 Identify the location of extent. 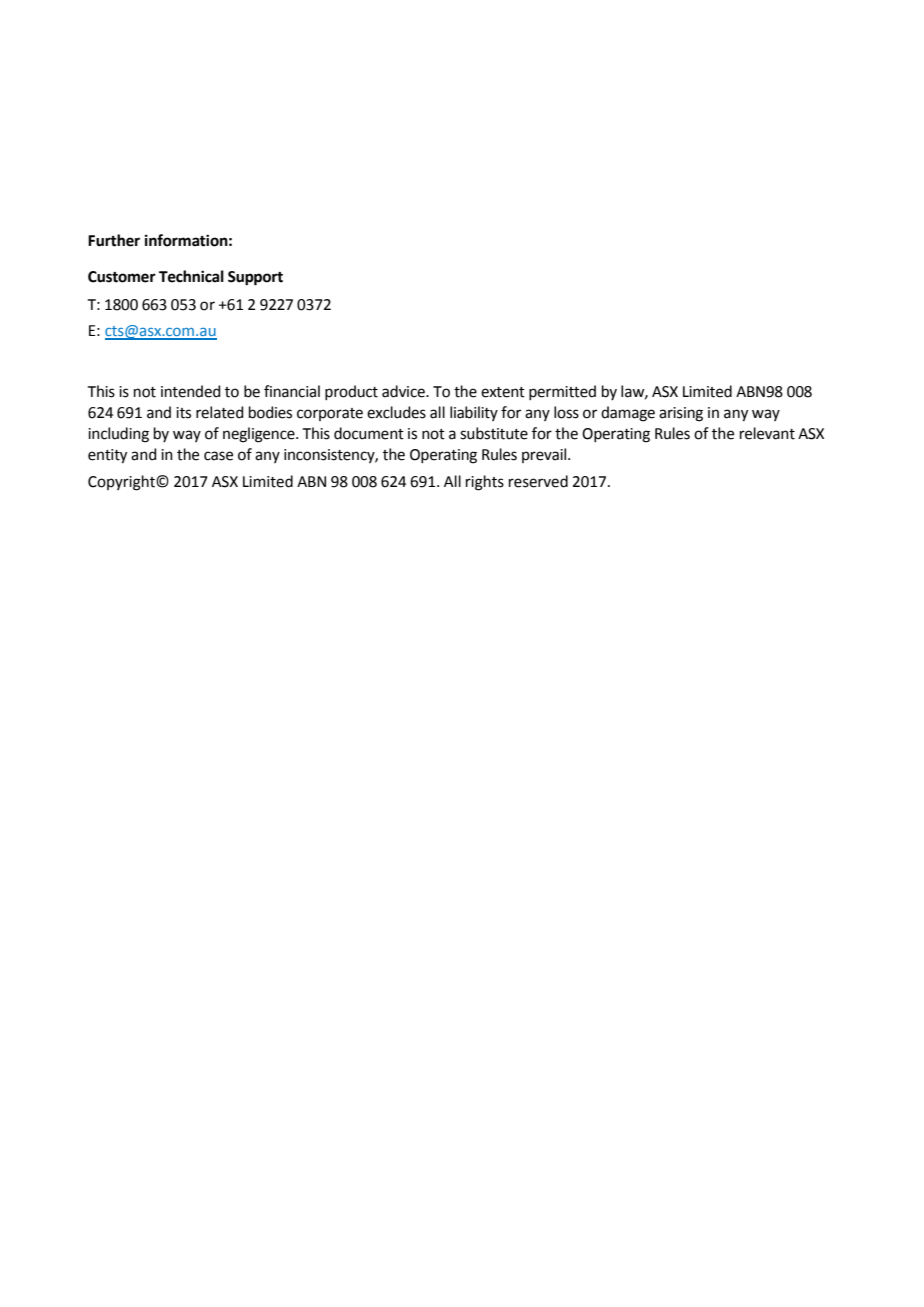
(503, 392).
